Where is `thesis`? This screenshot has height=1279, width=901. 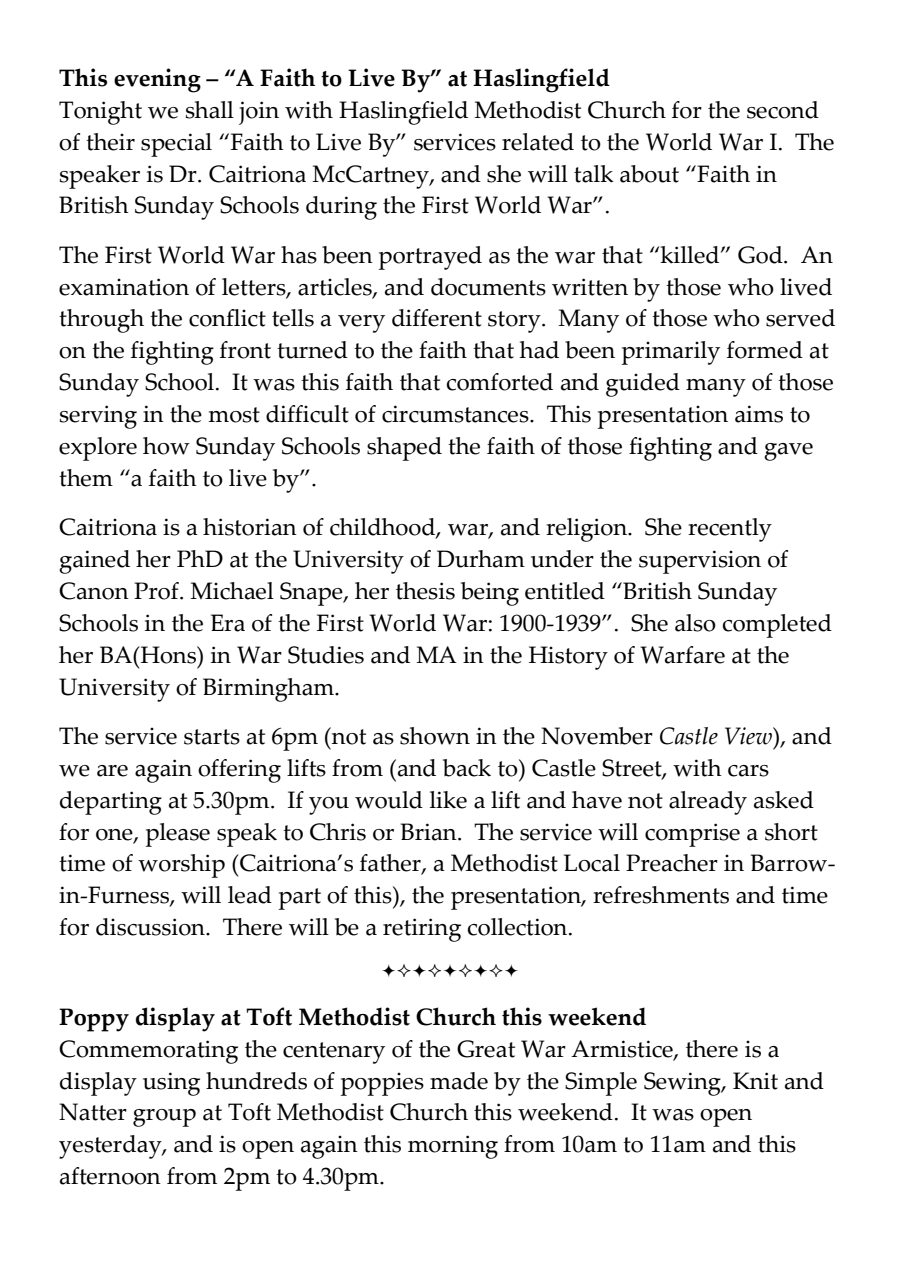 thesis is located at coordinates (425, 591).
